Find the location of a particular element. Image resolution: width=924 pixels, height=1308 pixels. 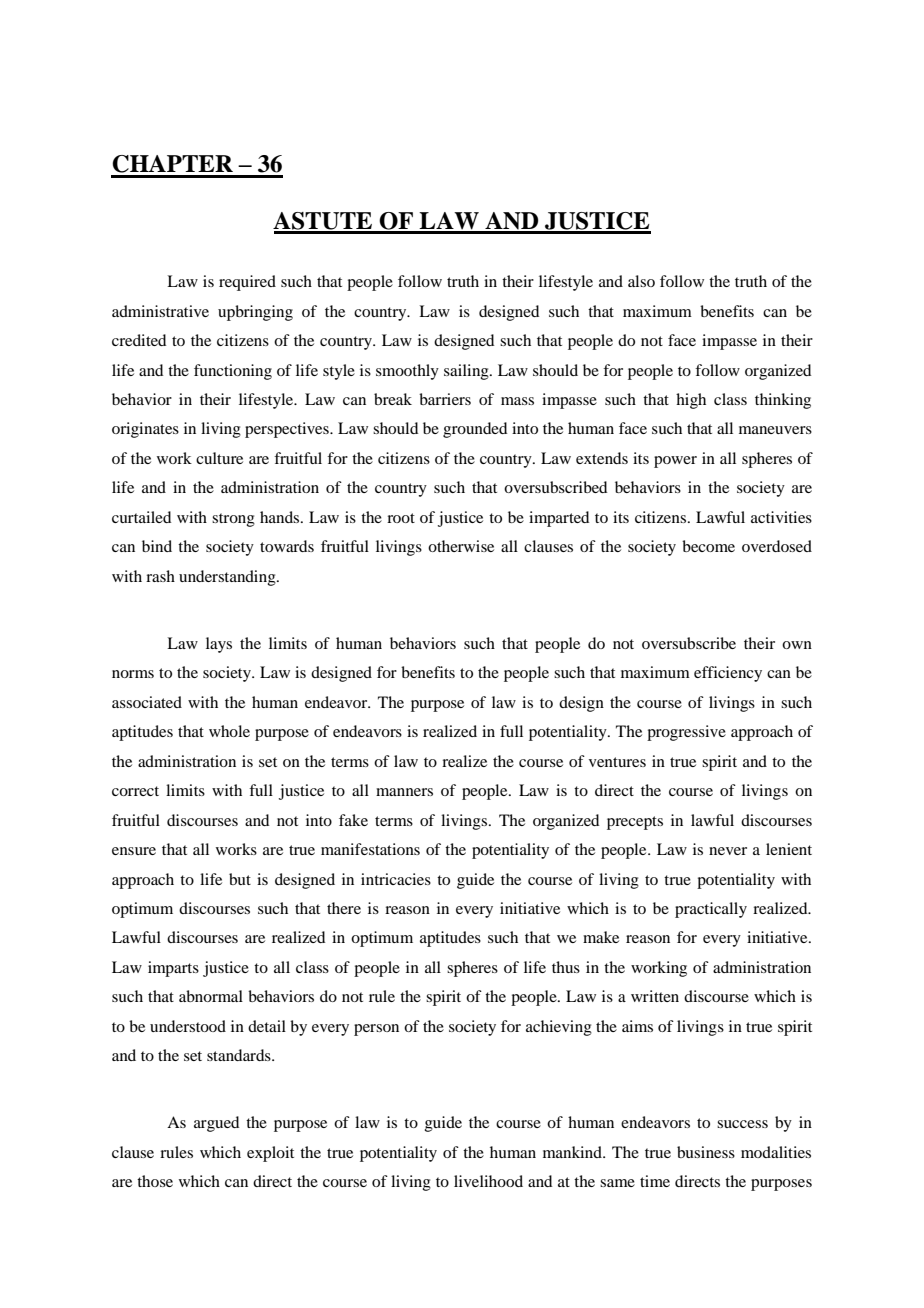

thus is located at coordinates (566, 967).
